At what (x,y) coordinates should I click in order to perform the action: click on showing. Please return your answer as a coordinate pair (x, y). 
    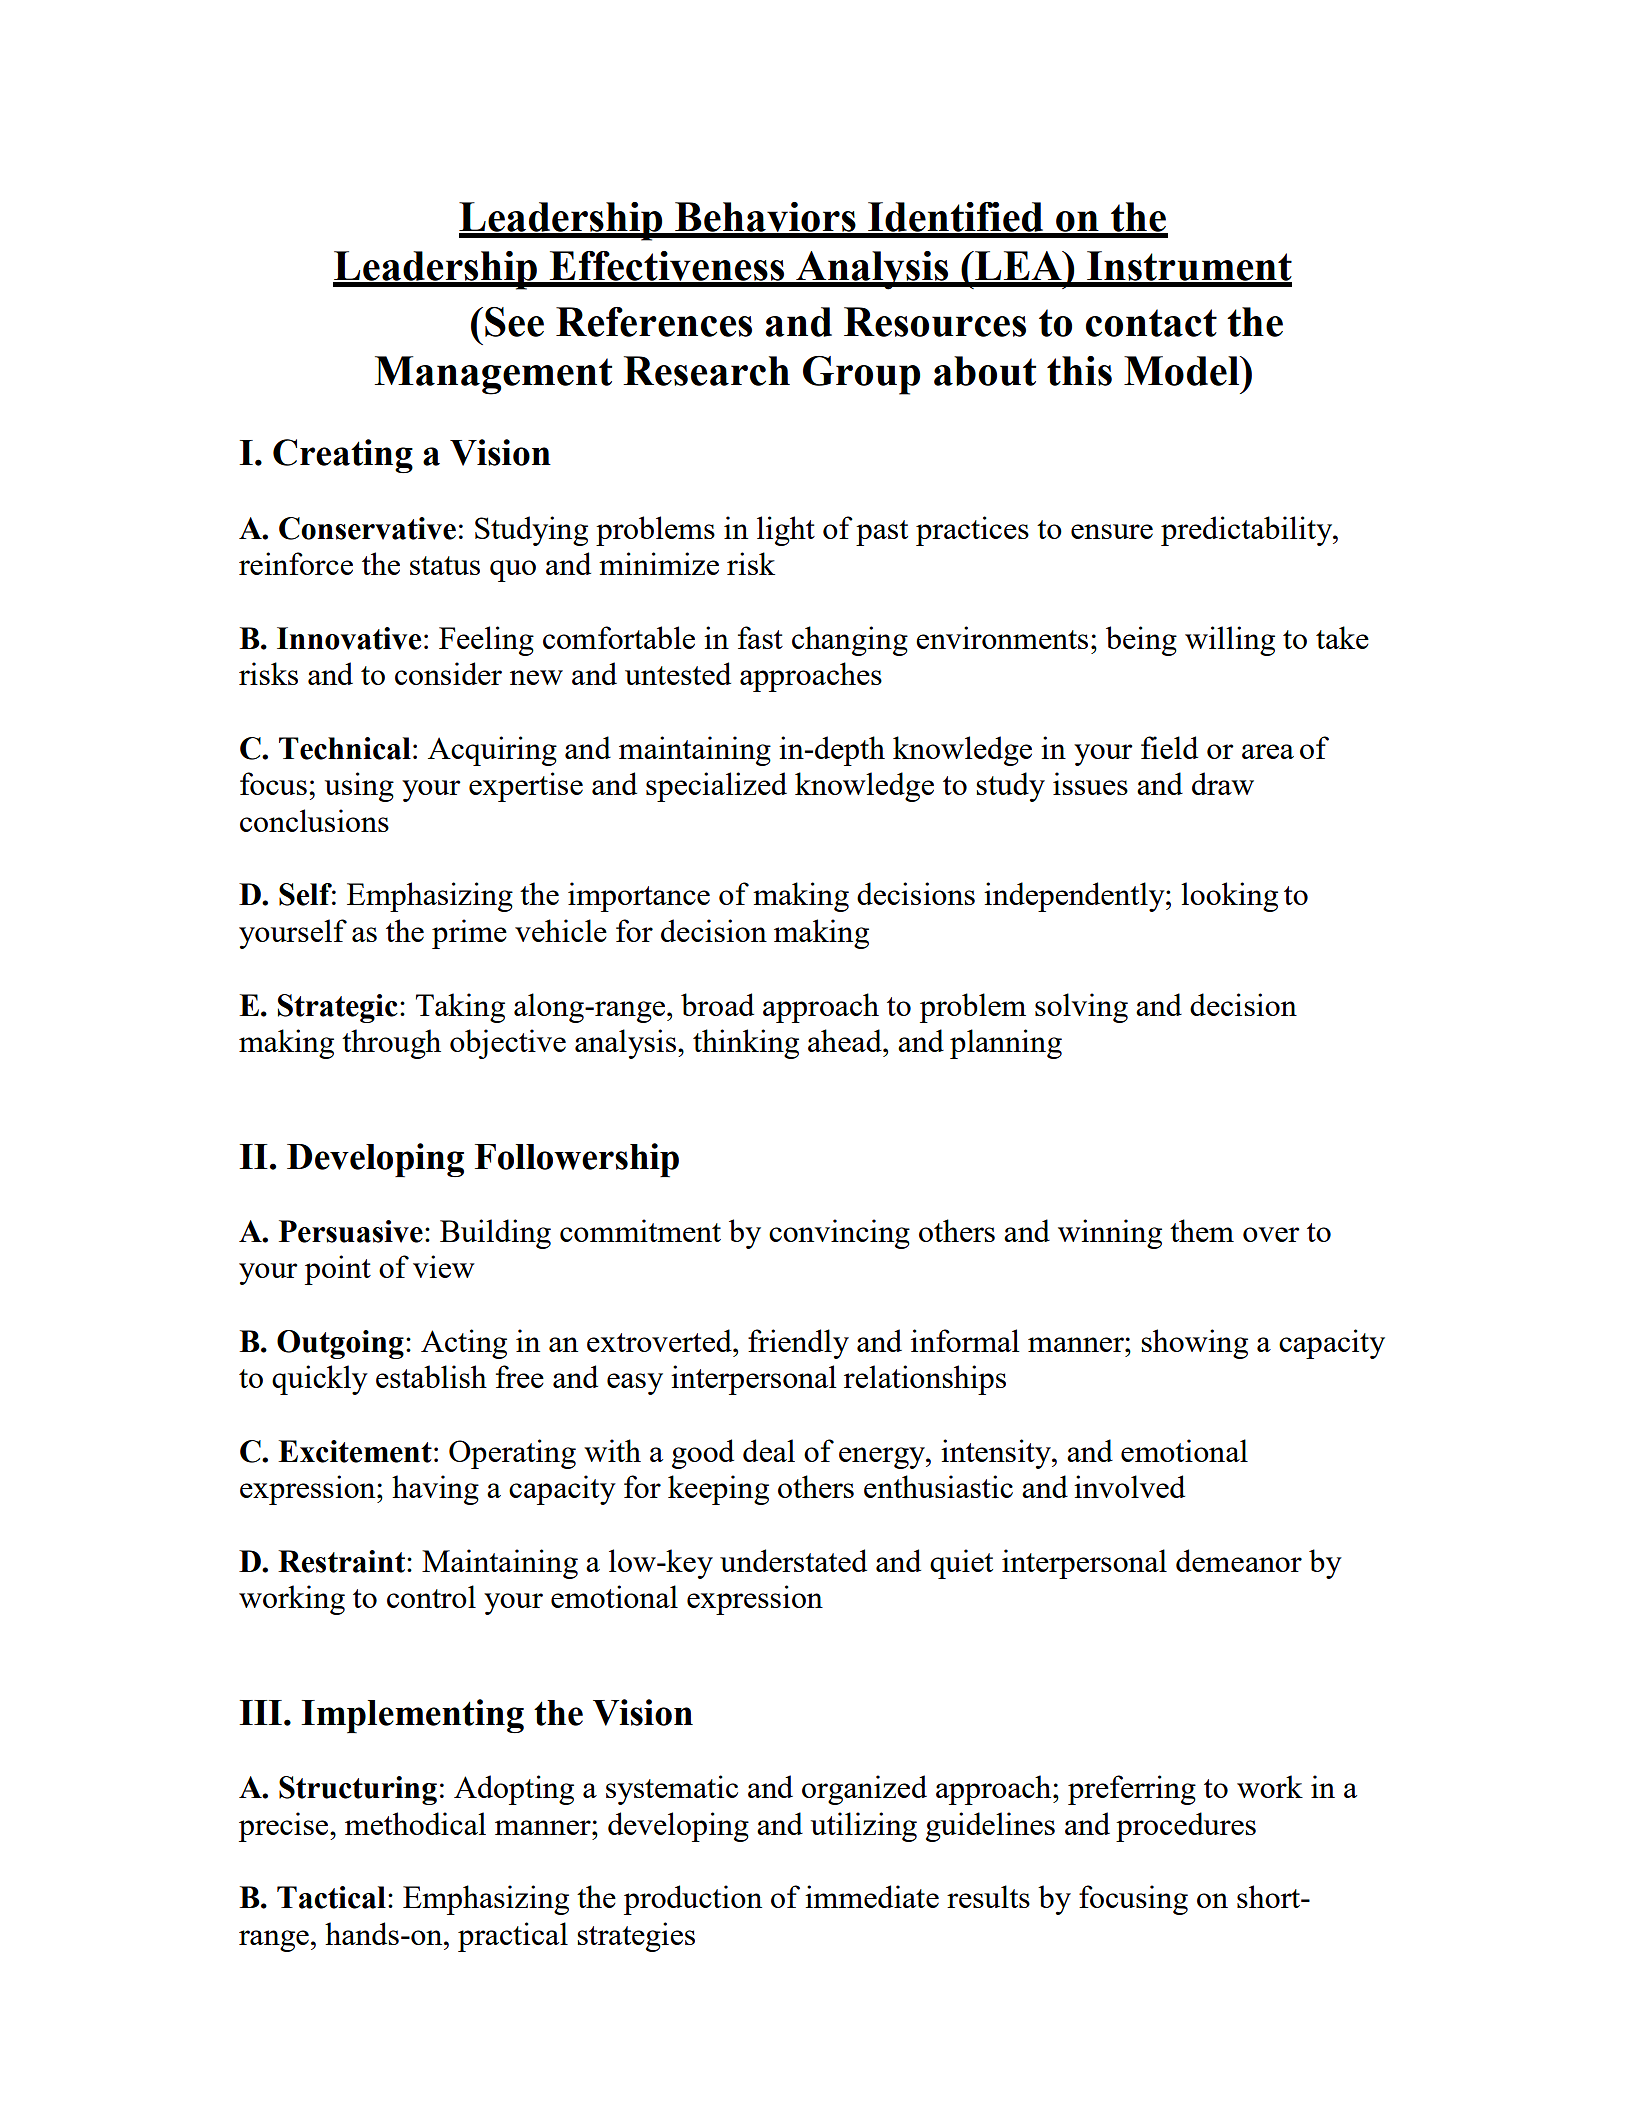
    Looking at the image, I should click on (1194, 1344).
